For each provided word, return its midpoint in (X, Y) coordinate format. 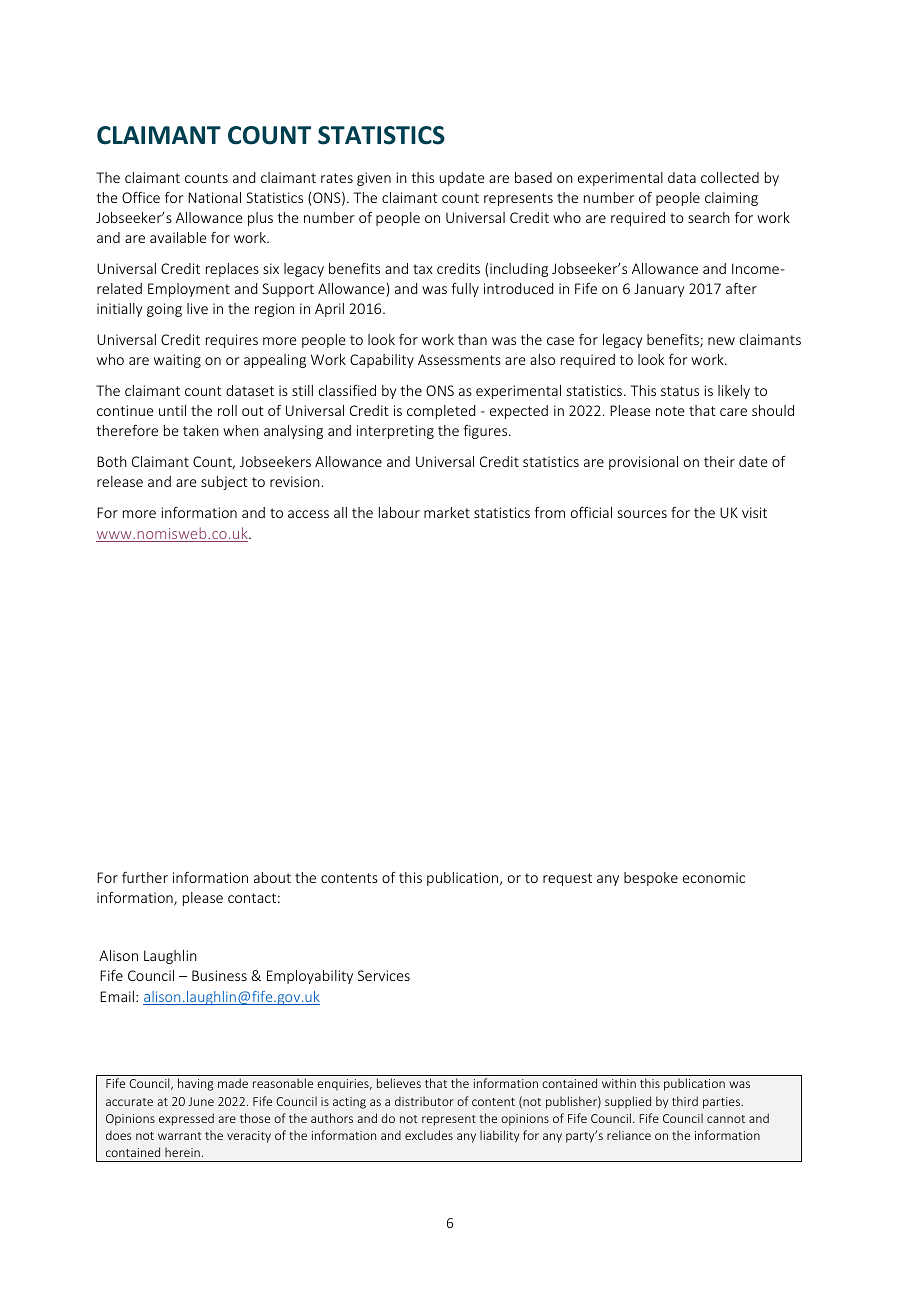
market (447, 512)
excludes (429, 1135)
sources (642, 514)
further (145, 877)
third (685, 1101)
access (308, 514)
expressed (186, 1119)
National (214, 197)
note (670, 411)
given (374, 179)
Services (384, 975)
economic (714, 877)
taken (201, 430)
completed (441, 412)
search (709, 217)
